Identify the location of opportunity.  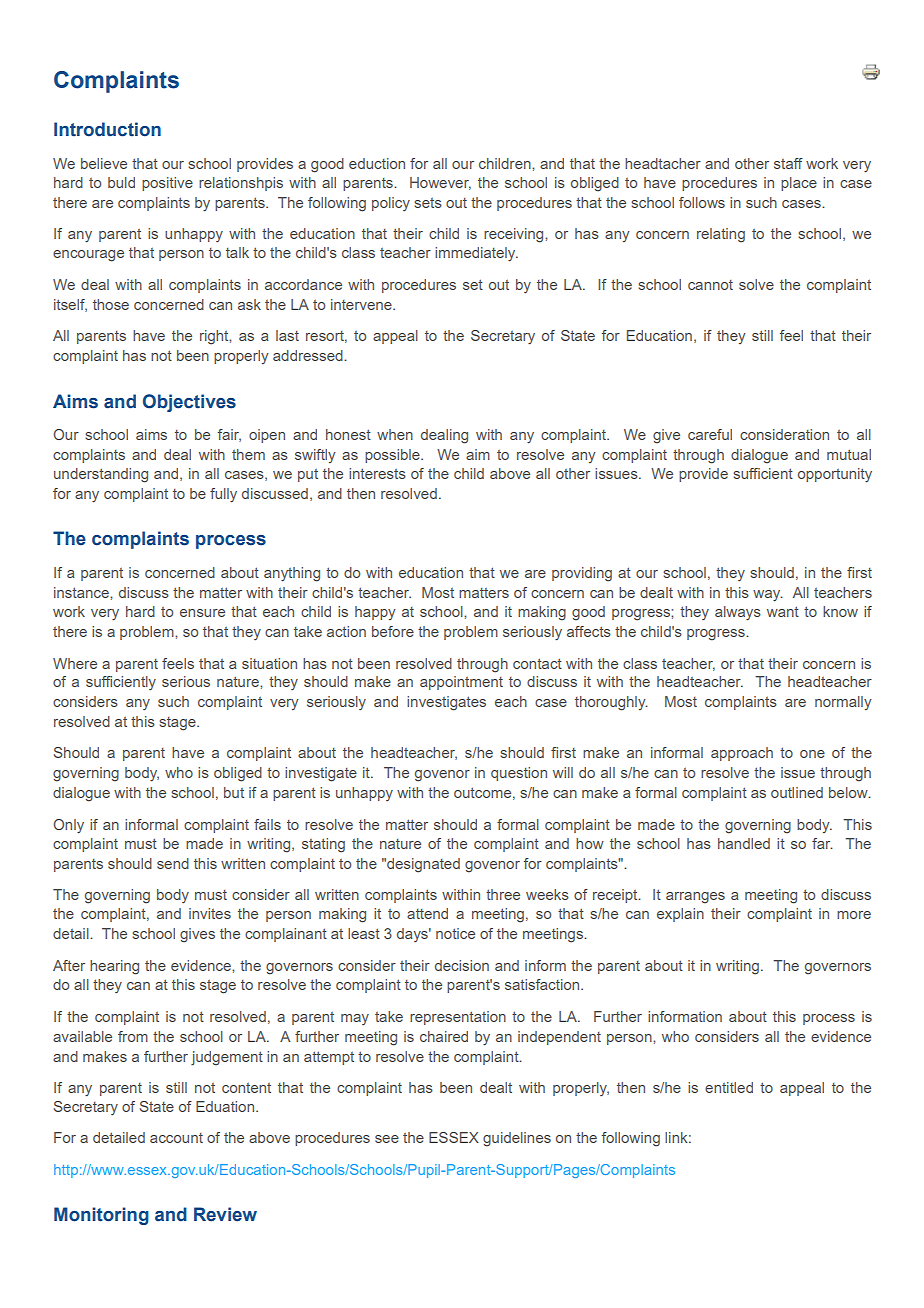
(835, 475).
